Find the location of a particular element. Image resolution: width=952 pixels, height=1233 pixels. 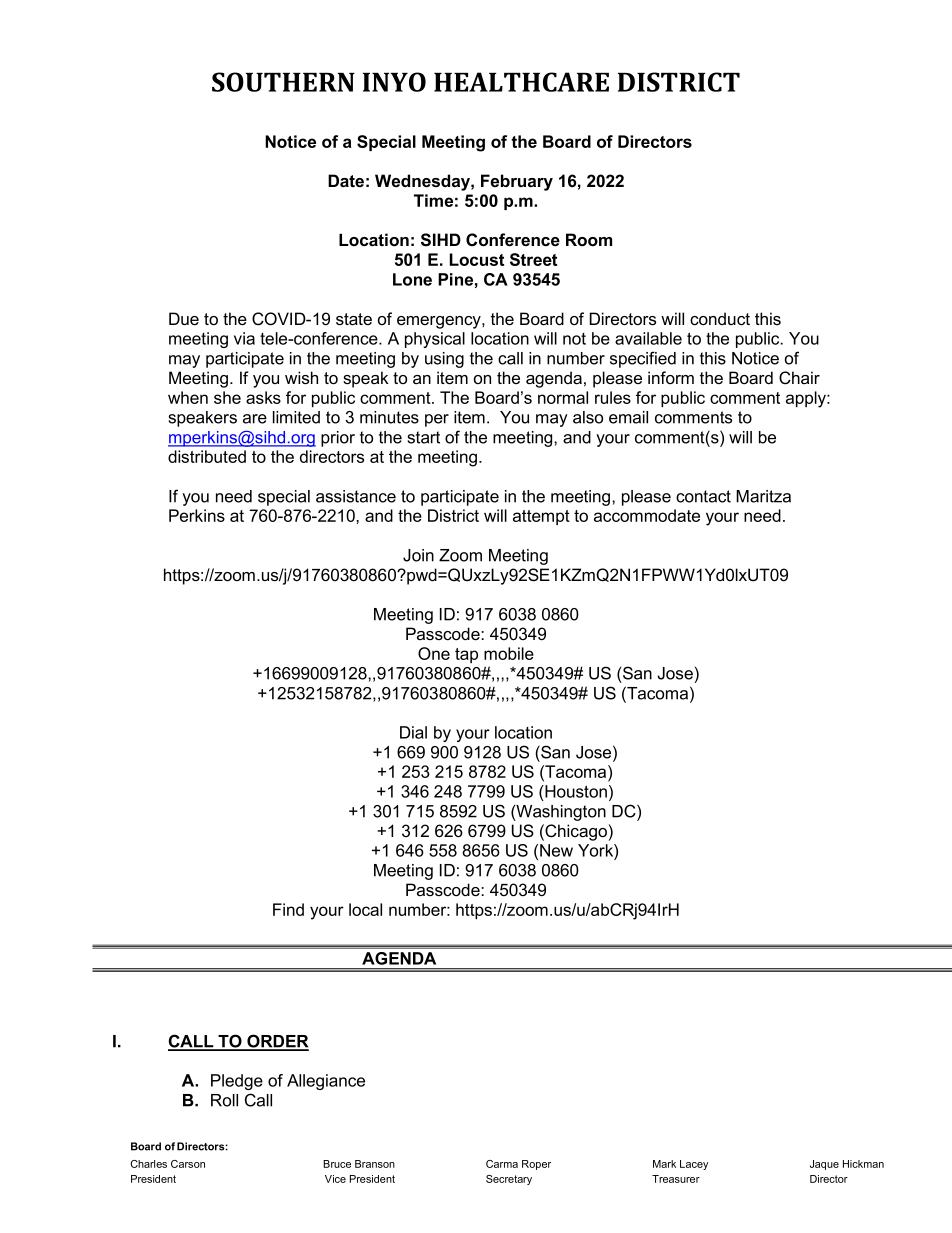

Maritza is located at coordinates (763, 496).
